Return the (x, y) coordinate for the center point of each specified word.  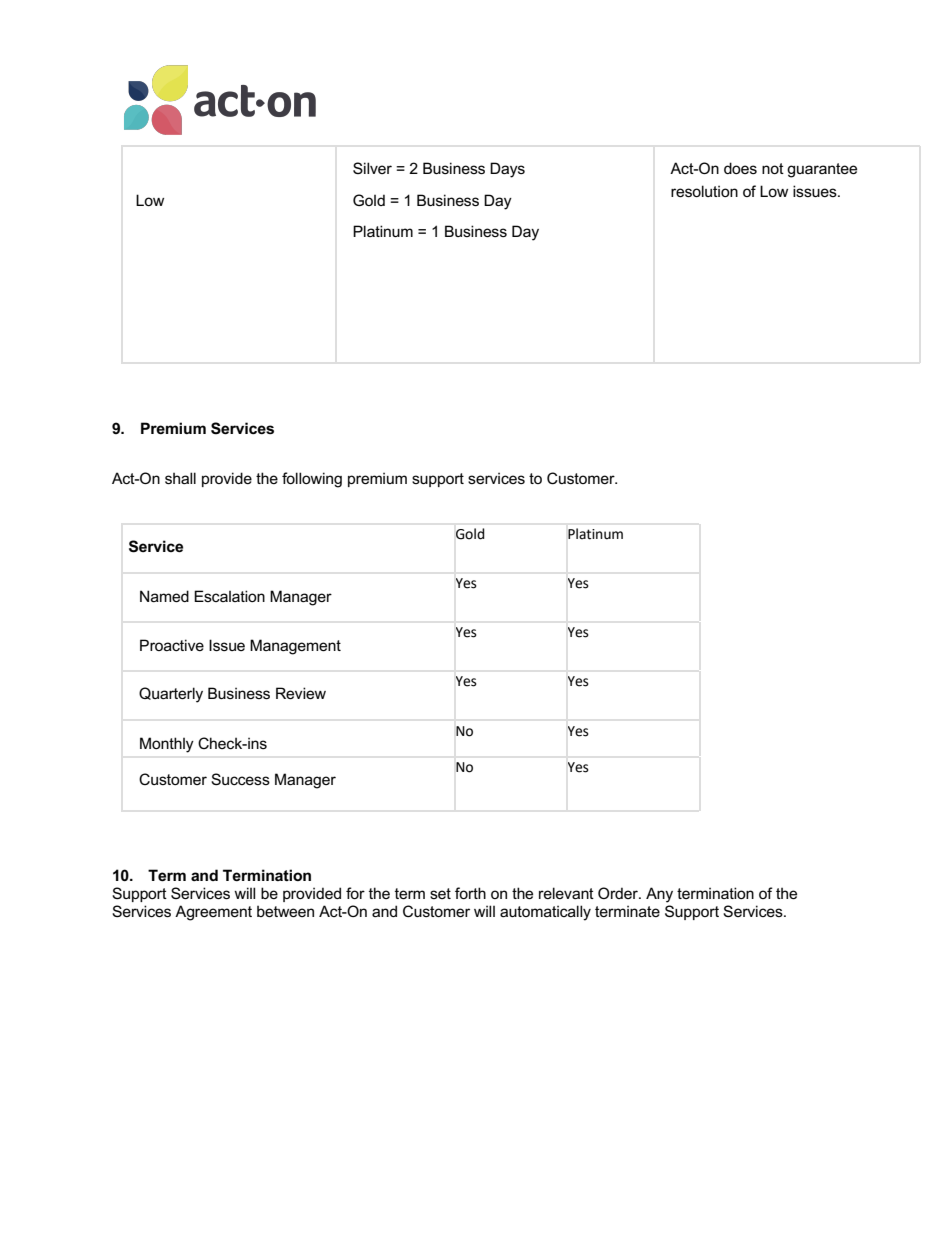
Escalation (229, 596)
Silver (372, 168)
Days (507, 170)
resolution (704, 191)
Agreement (213, 913)
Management (295, 647)
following (312, 480)
